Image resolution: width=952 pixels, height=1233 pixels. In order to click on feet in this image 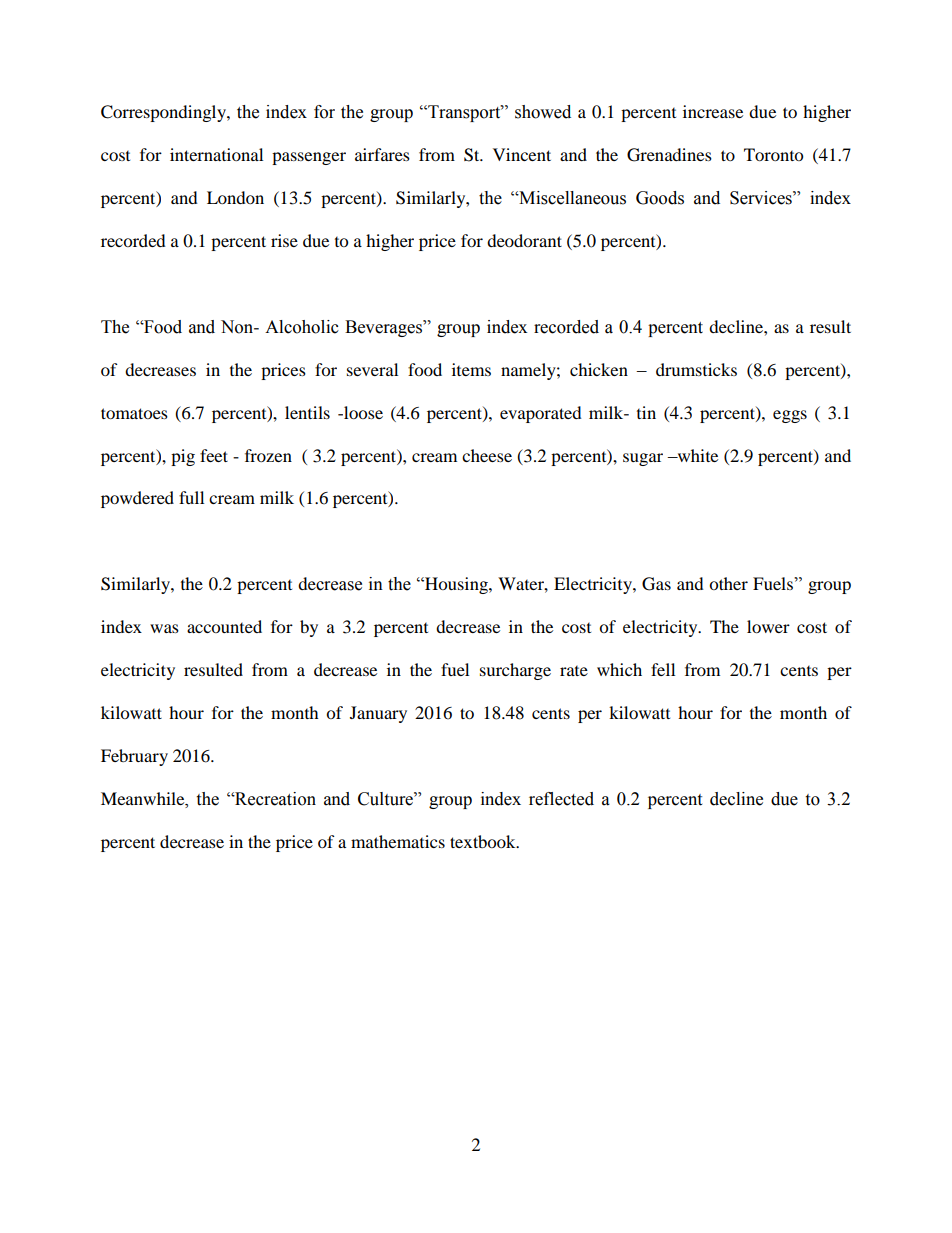, I will do `click(214, 455)`.
